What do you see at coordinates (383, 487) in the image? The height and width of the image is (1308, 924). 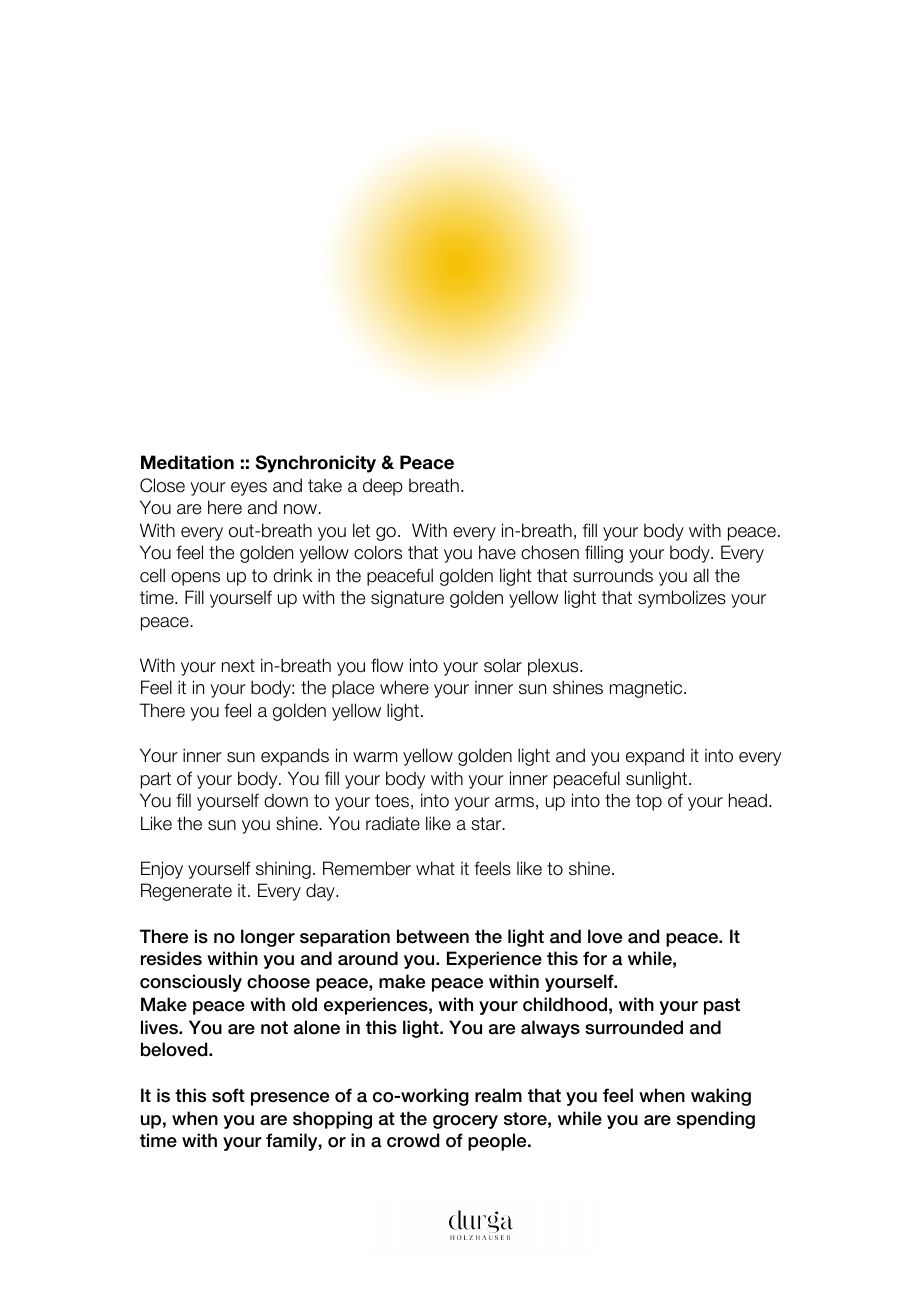 I see `deep` at bounding box center [383, 487].
